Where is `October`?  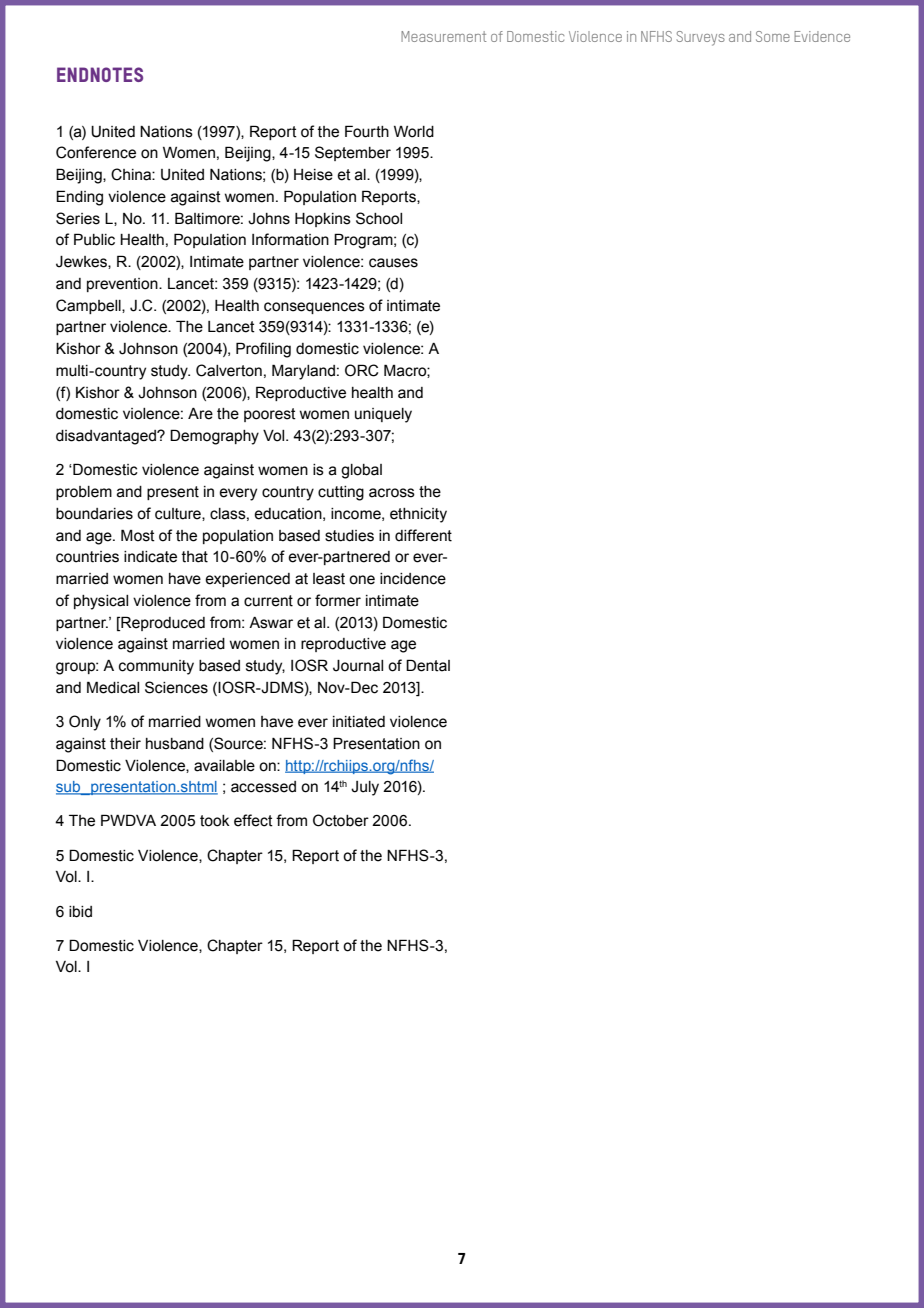
October is located at coordinates (341, 820).
